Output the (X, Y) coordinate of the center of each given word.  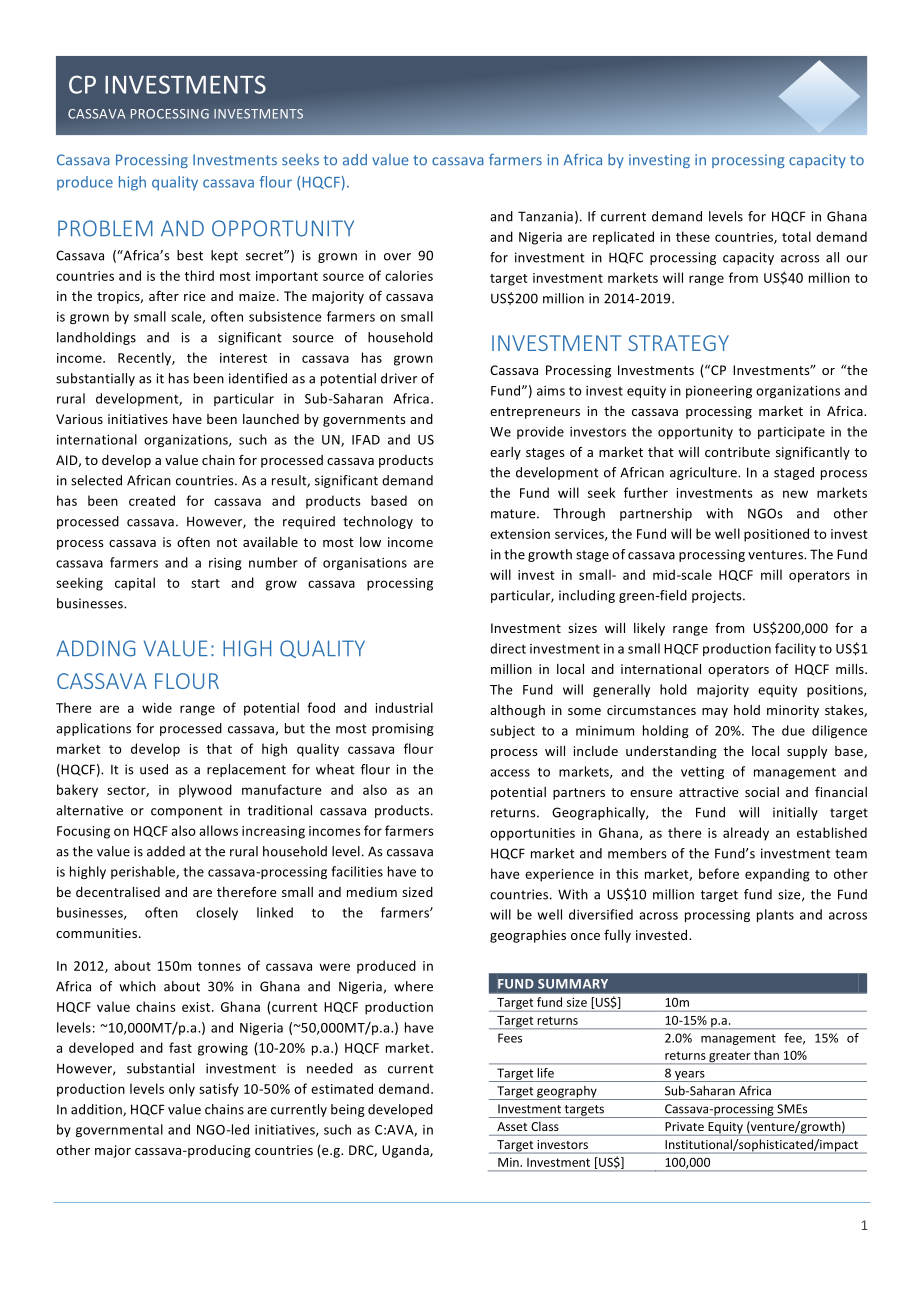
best (190, 255)
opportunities (532, 834)
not (227, 542)
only (182, 1090)
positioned (776, 535)
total (796, 236)
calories (409, 275)
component (187, 812)
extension (520, 534)
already (746, 834)
